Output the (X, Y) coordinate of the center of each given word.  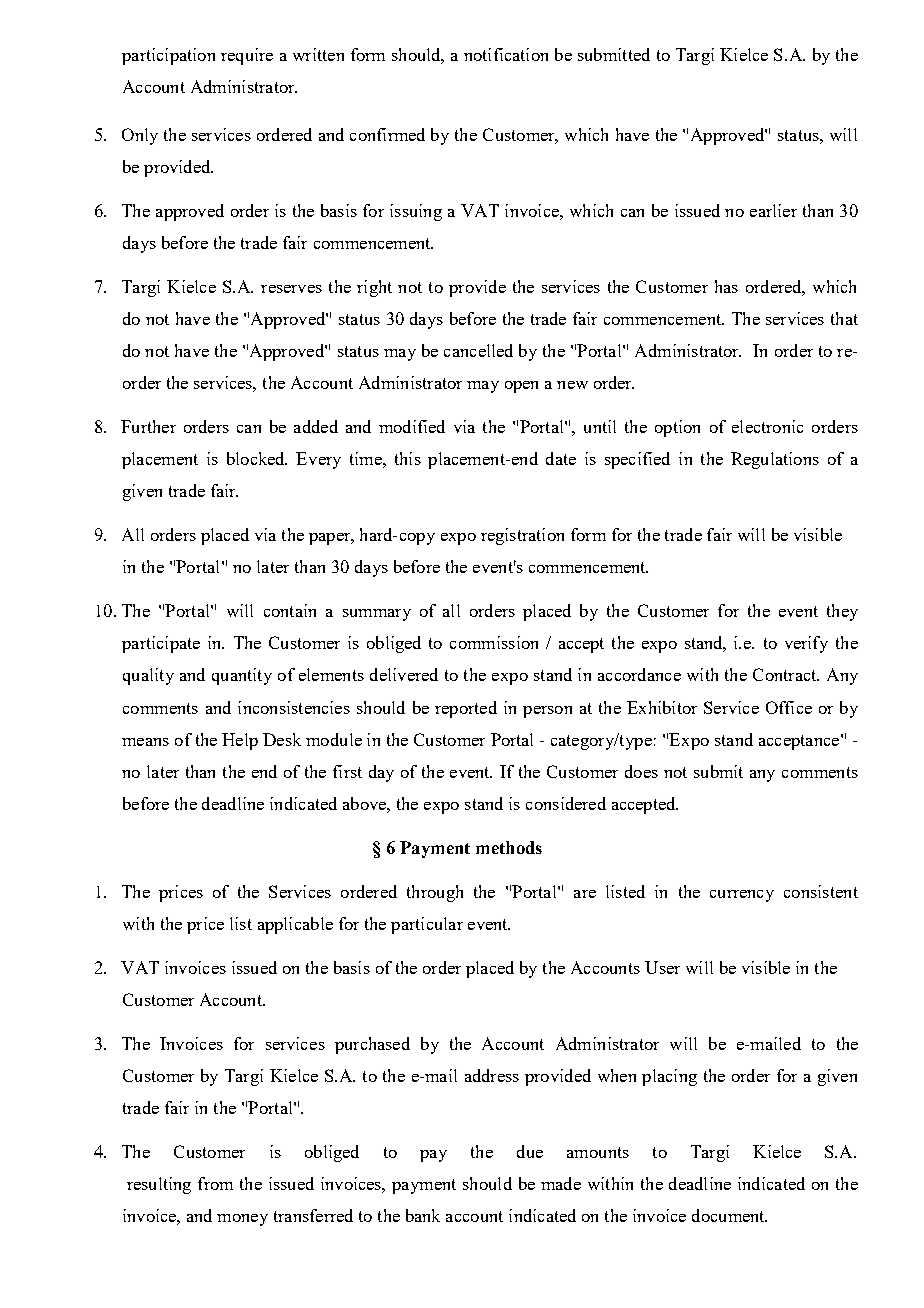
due (530, 1151)
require (247, 56)
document (729, 1215)
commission (494, 642)
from (215, 1183)
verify (806, 644)
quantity (242, 676)
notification (506, 54)
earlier (773, 210)
